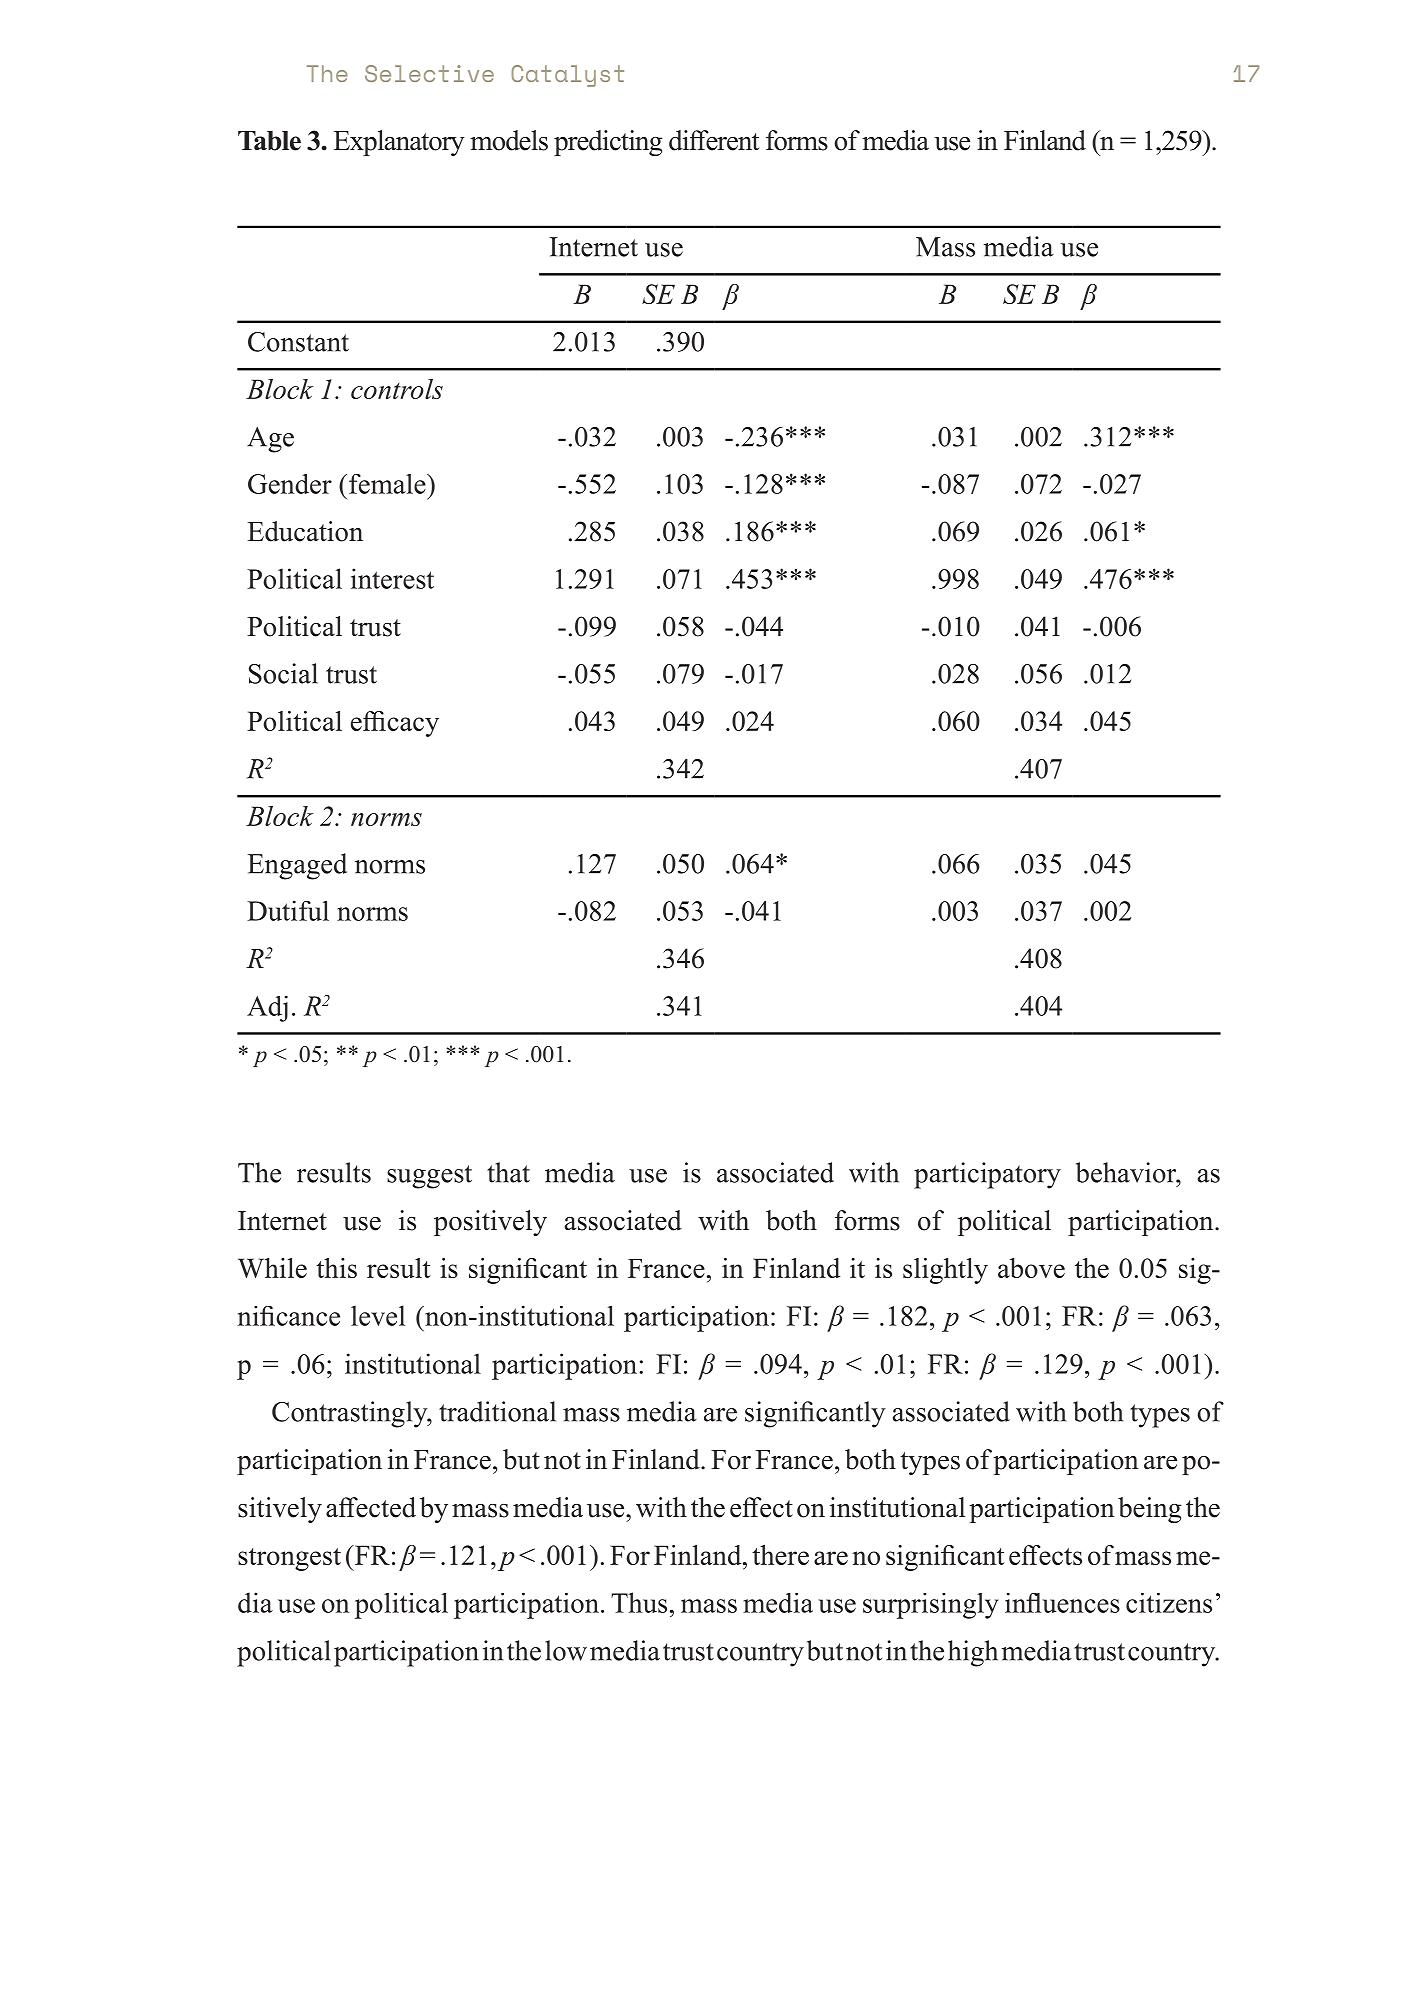  Describe the element at coordinates (1031, 1268) in the image. I see `above` at that location.
